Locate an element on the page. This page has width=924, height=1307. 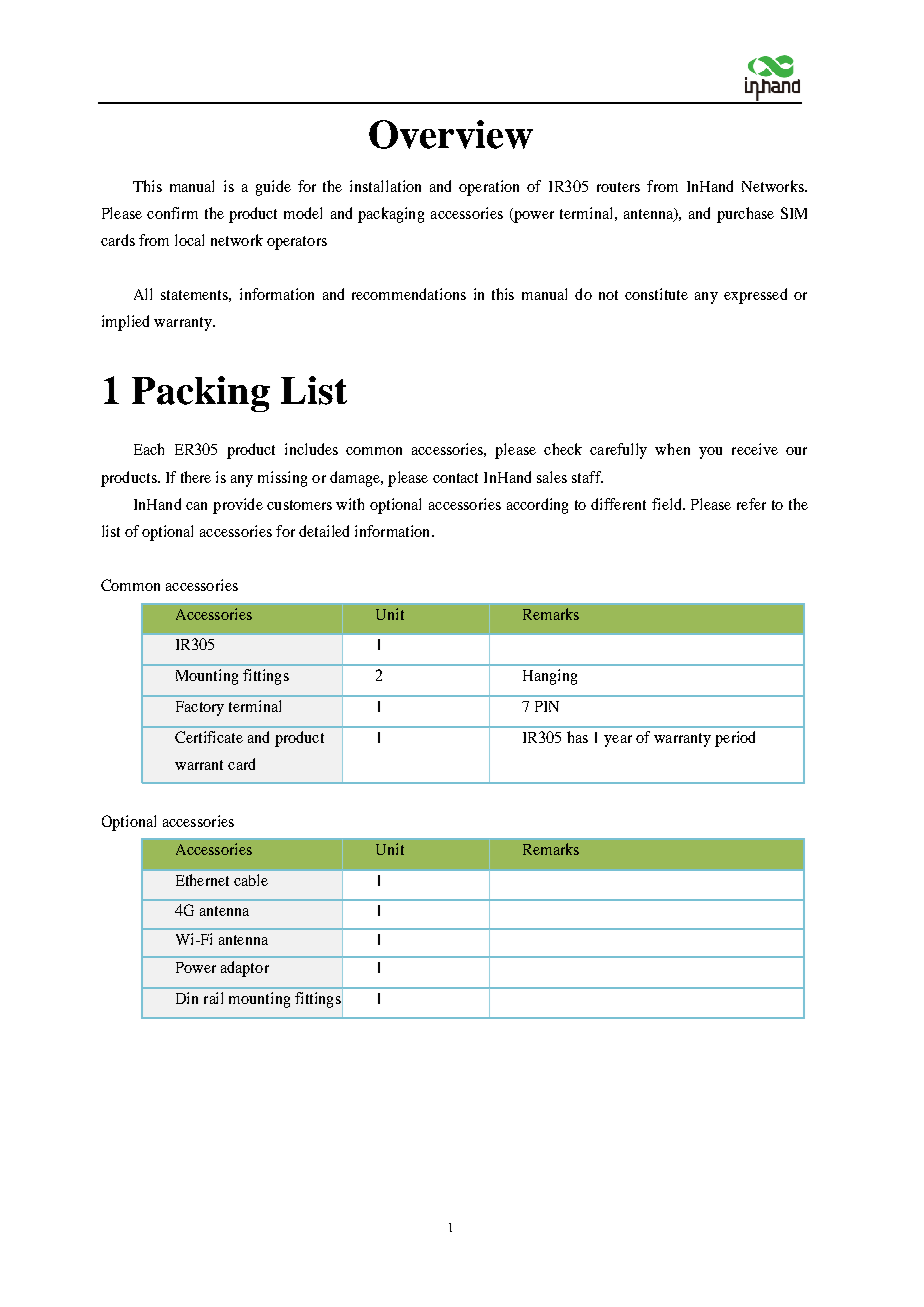
rail is located at coordinates (213, 998).
